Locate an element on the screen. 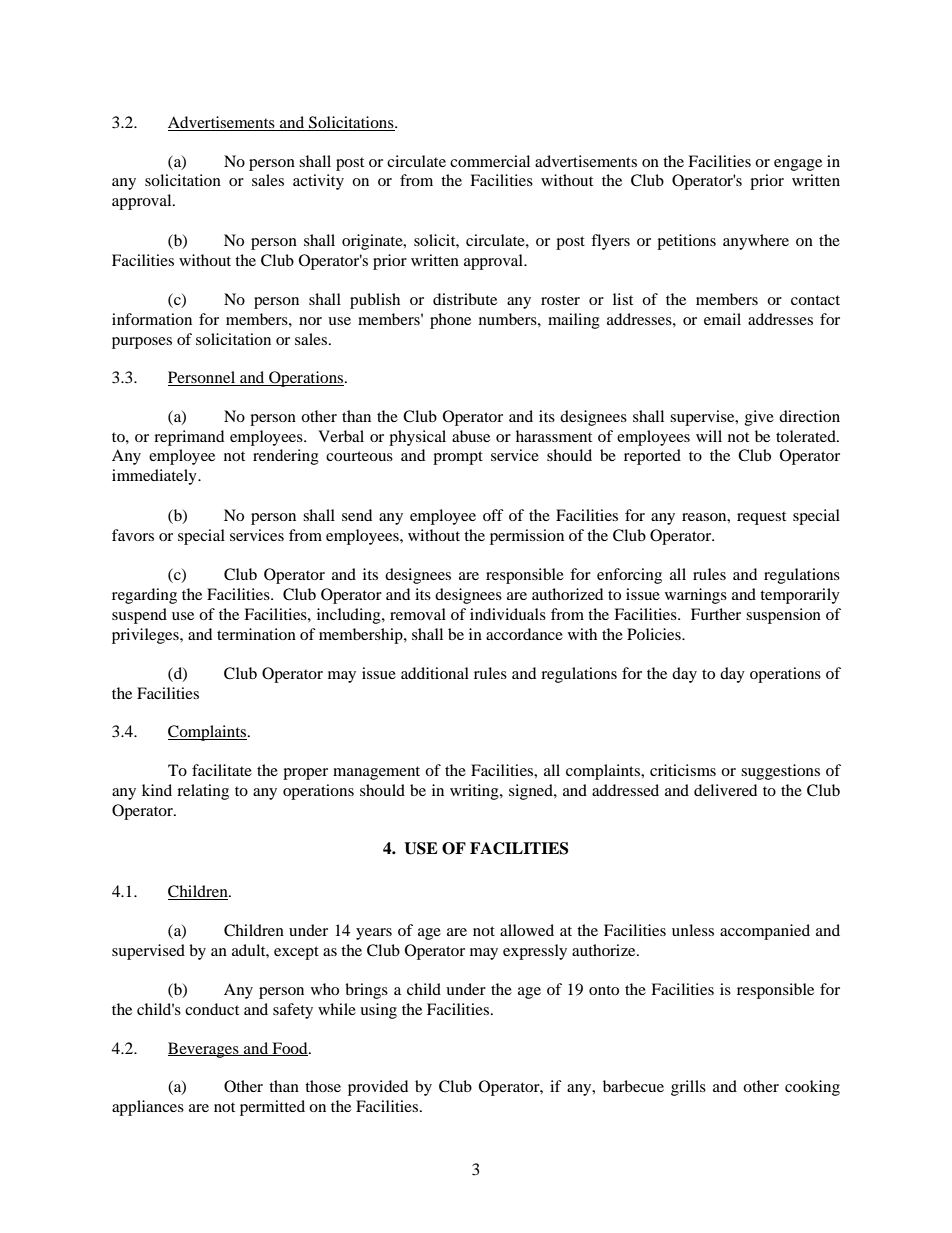 This screenshot has width=952, height=1233. commercial is located at coordinates (490, 161).
